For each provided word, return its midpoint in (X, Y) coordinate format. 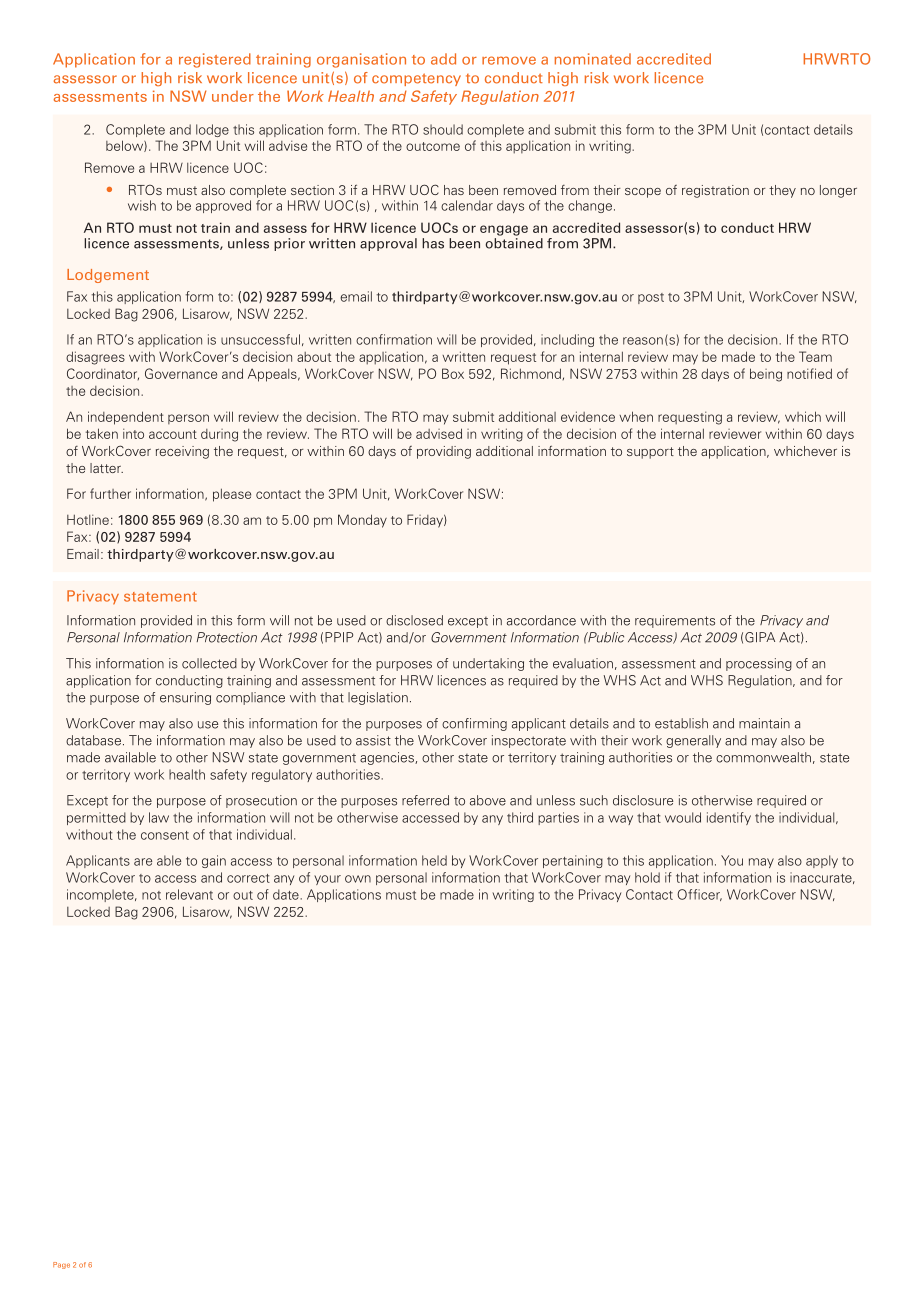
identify (729, 818)
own (358, 879)
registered (215, 60)
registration (715, 191)
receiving (182, 452)
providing (444, 452)
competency (416, 79)
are (143, 862)
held (434, 860)
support (650, 453)
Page (61, 1265)
